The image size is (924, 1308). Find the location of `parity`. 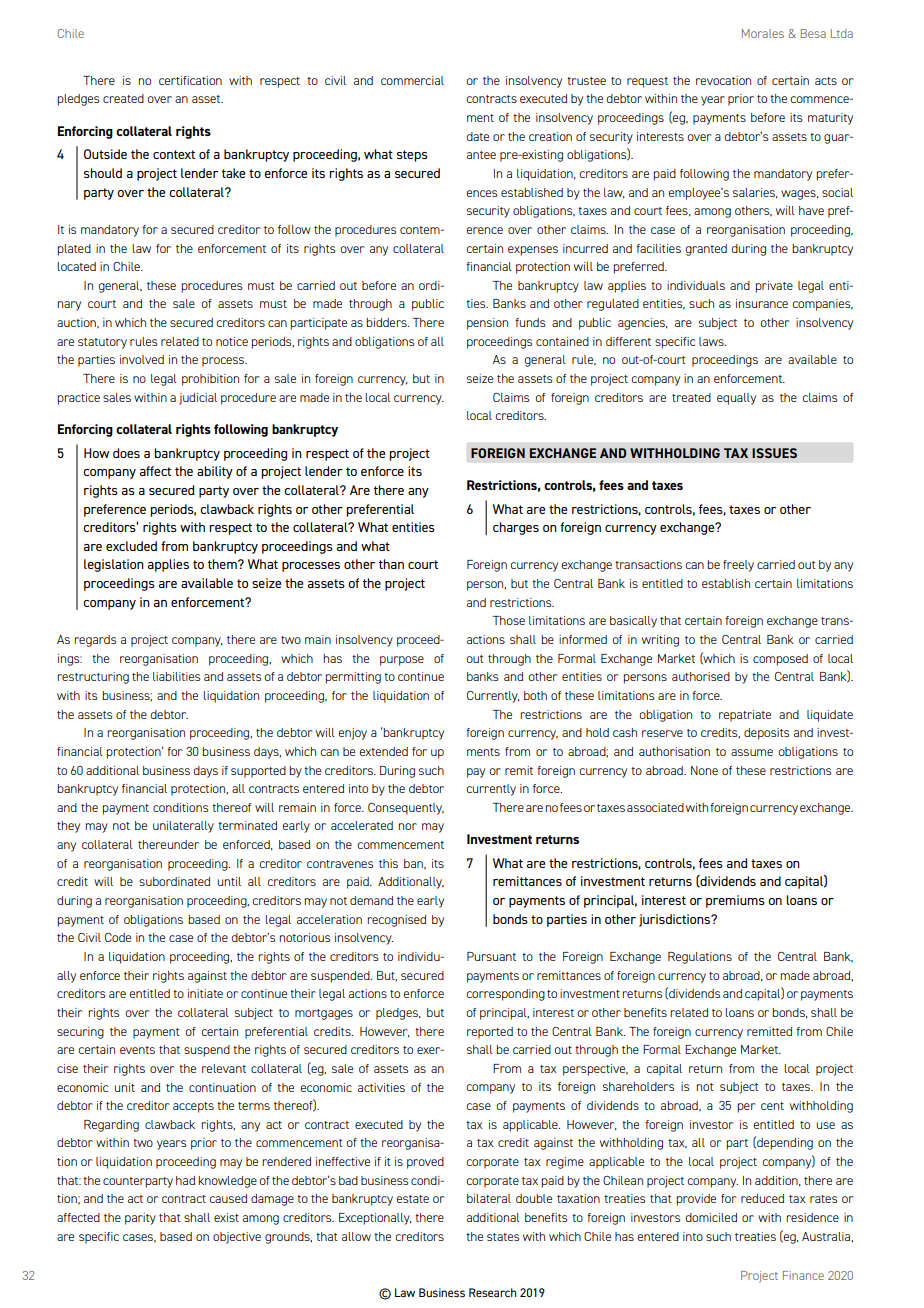

parity is located at coordinates (140, 1219).
